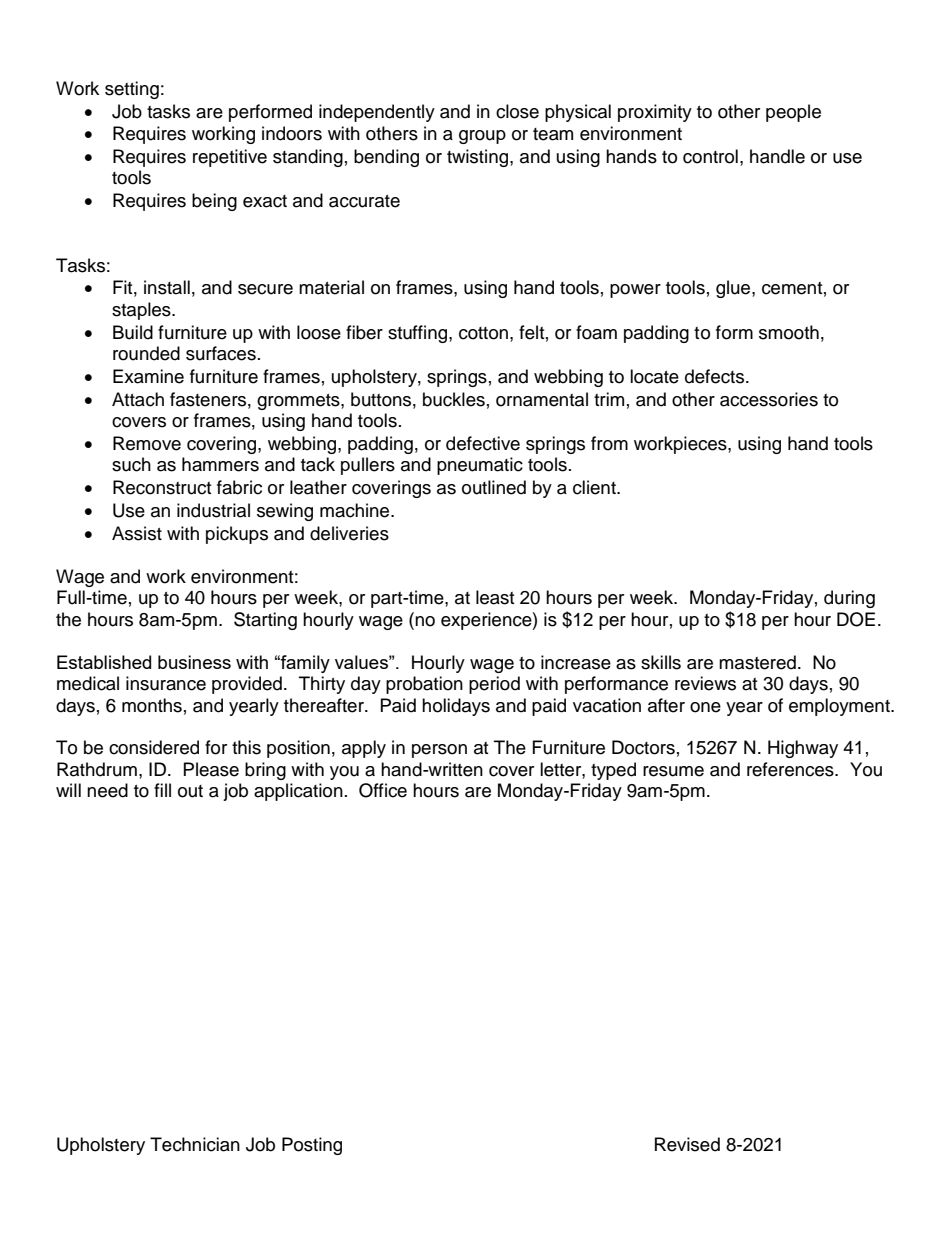 The height and width of the screenshot is (1233, 952). What do you see at coordinates (495, 597) in the screenshot?
I see `least` at bounding box center [495, 597].
